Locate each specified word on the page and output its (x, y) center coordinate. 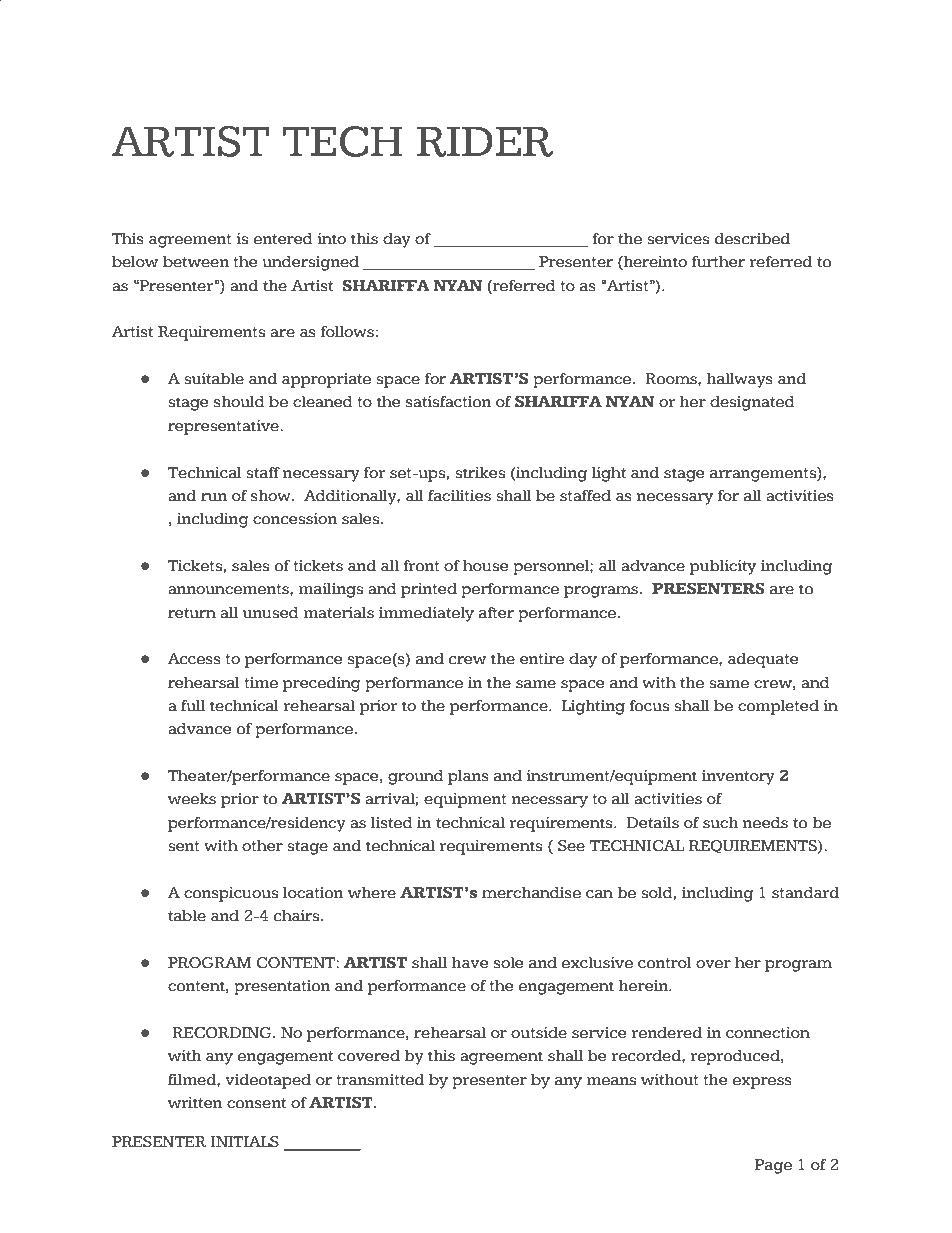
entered (283, 239)
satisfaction (449, 402)
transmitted (380, 1080)
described (752, 239)
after (496, 613)
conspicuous (231, 894)
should (239, 402)
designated (752, 403)
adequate (763, 660)
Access (194, 659)
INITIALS (245, 1142)
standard (805, 893)
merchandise (531, 893)
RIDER (485, 141)
